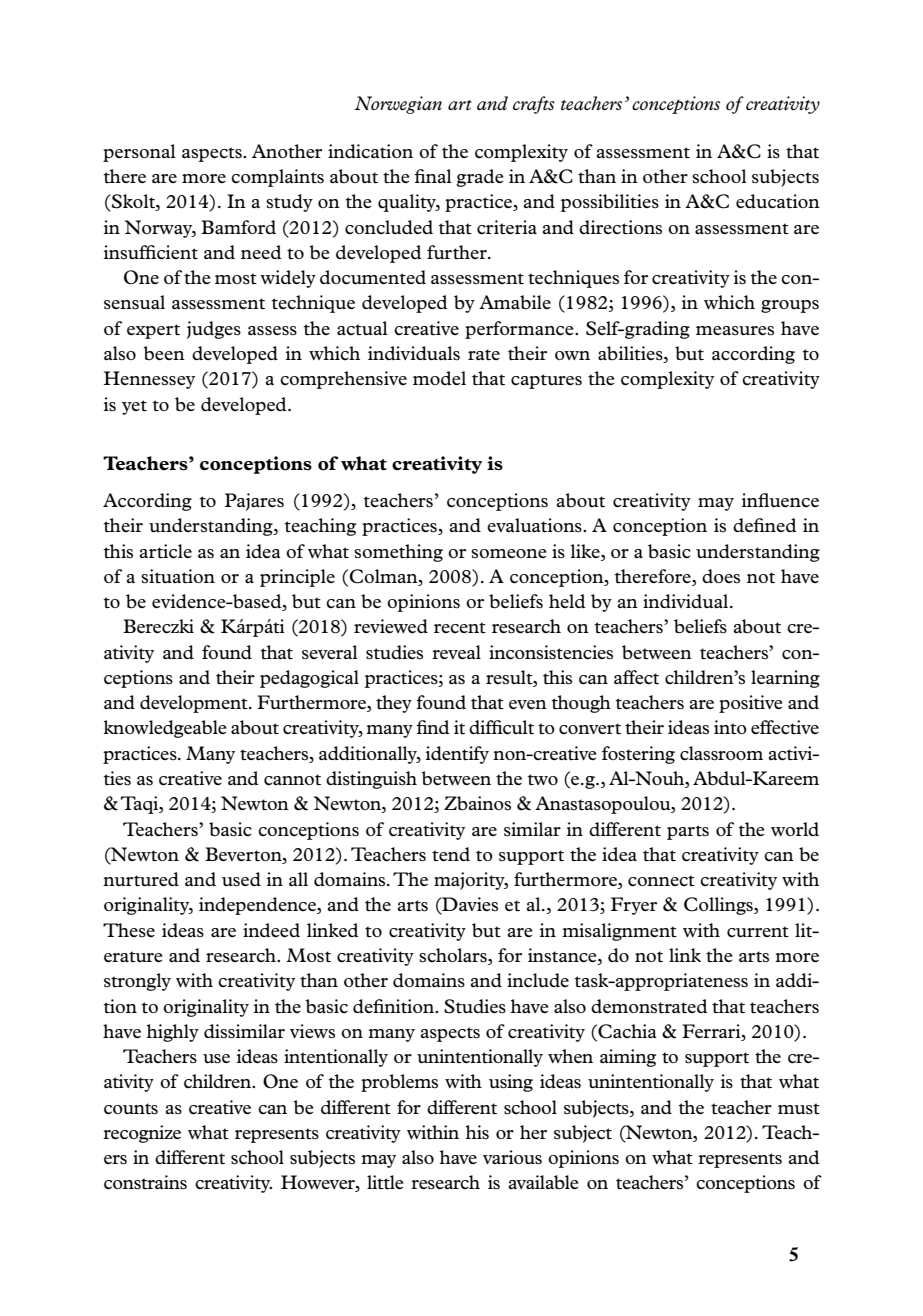 Image resolution: width=923 pixels, height=1316 pixels. I want to click on judges, so click(214, 330).
